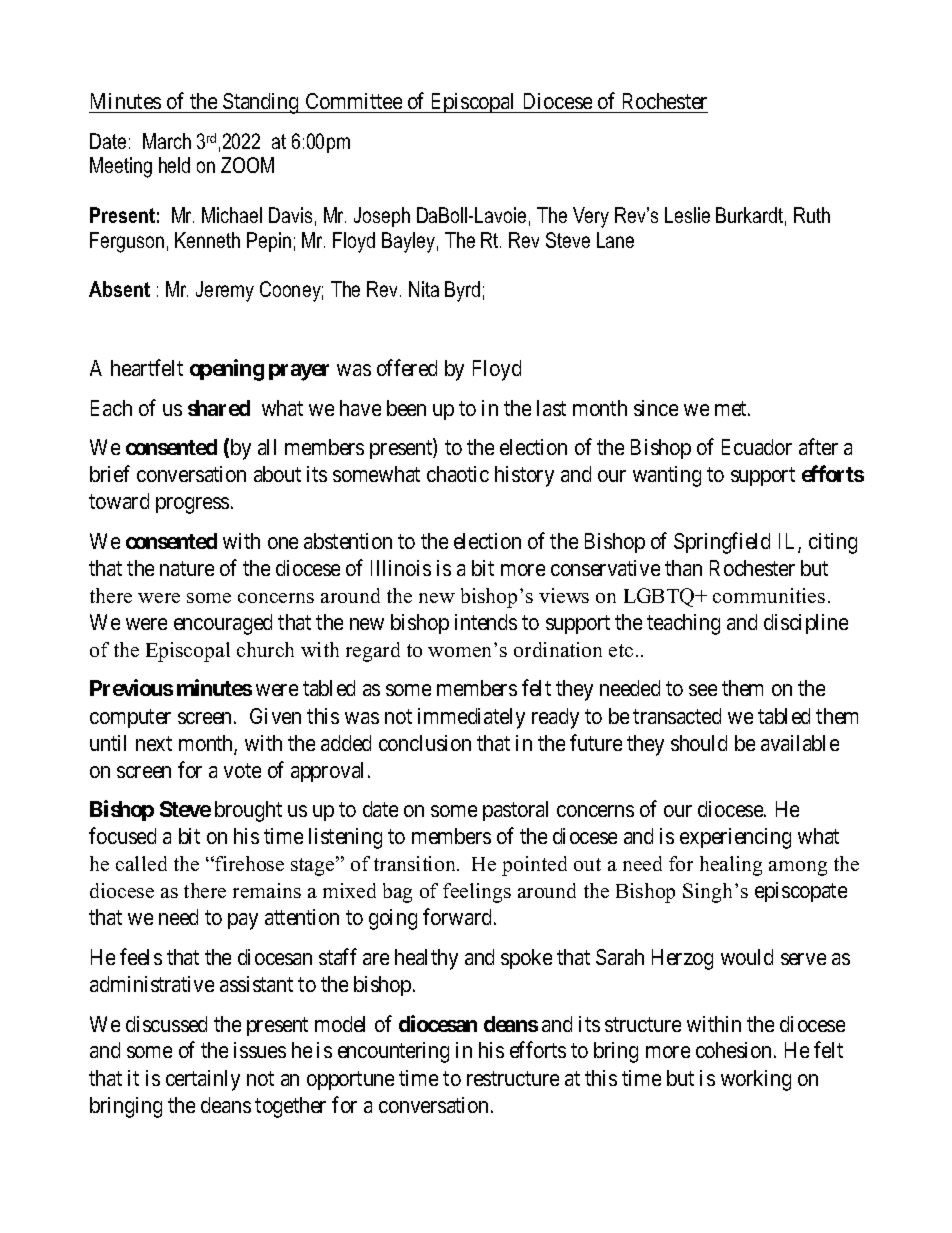 This screenshot has height=1233, width=952. What do you see at coordinates (486, 622) in the screenshot?
I see `intends` at bounding box center [486, 622].
